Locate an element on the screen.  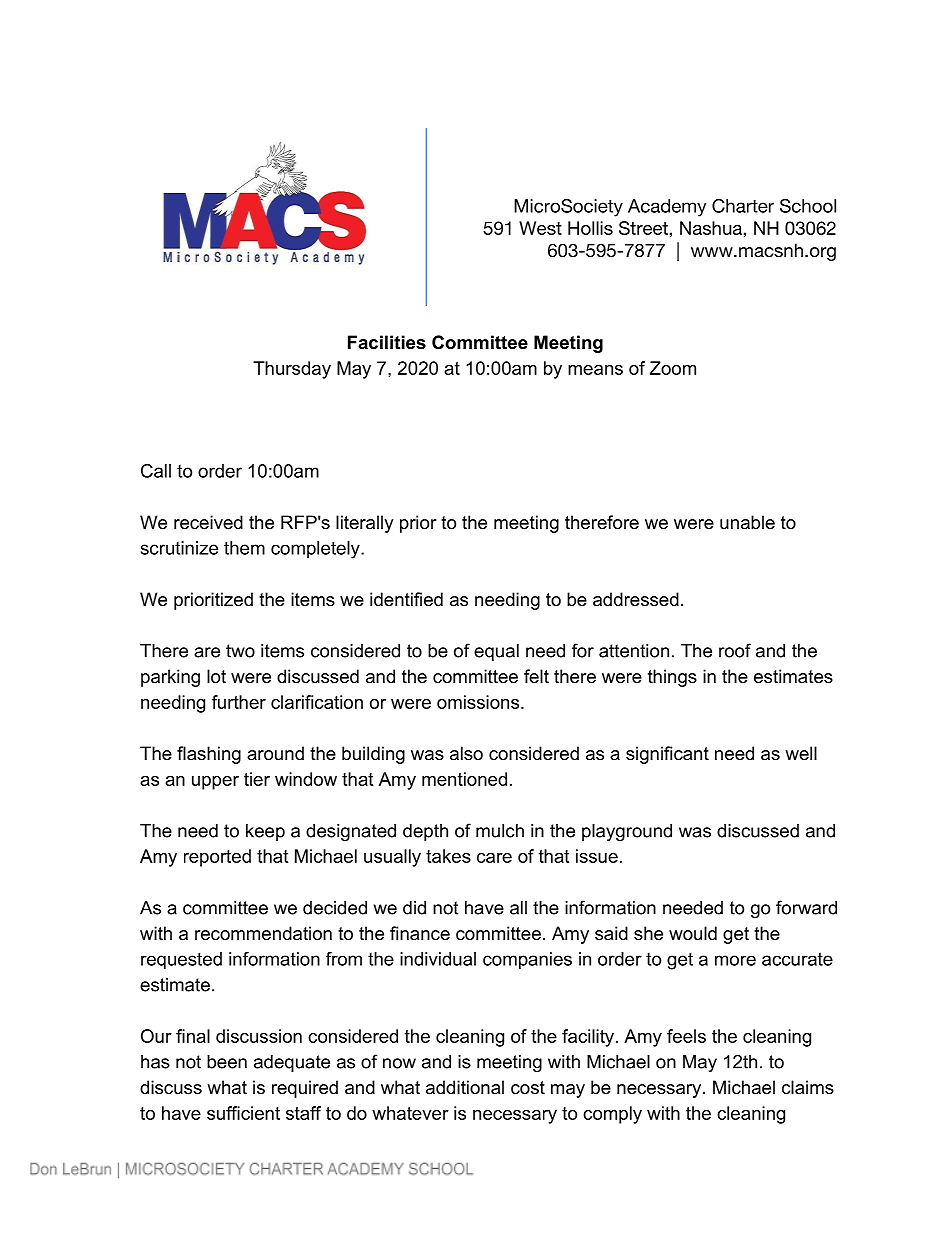
would is located at coordinates (693, 933).
